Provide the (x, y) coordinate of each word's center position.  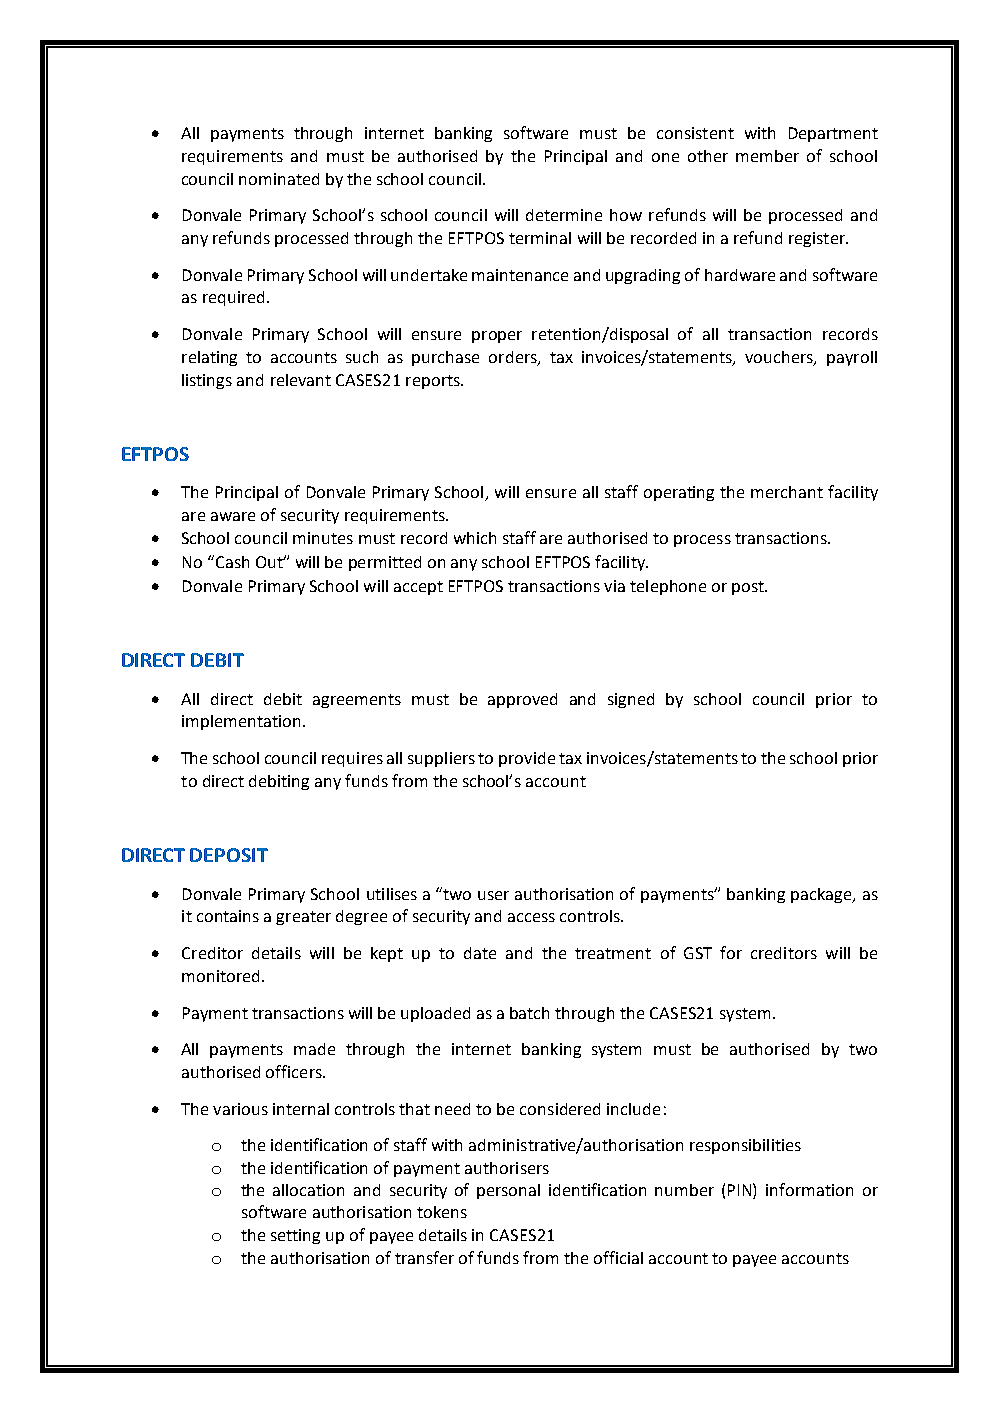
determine (564, 215)
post (749, 588)
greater (303, 918)
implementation (241, 722)
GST (698, 953)
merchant (787, 492)
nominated (279, 179)
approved (522, 700)
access (531, 917)
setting (295, 1236)
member (767, 156)
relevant (301, 380)
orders (514, 358)
